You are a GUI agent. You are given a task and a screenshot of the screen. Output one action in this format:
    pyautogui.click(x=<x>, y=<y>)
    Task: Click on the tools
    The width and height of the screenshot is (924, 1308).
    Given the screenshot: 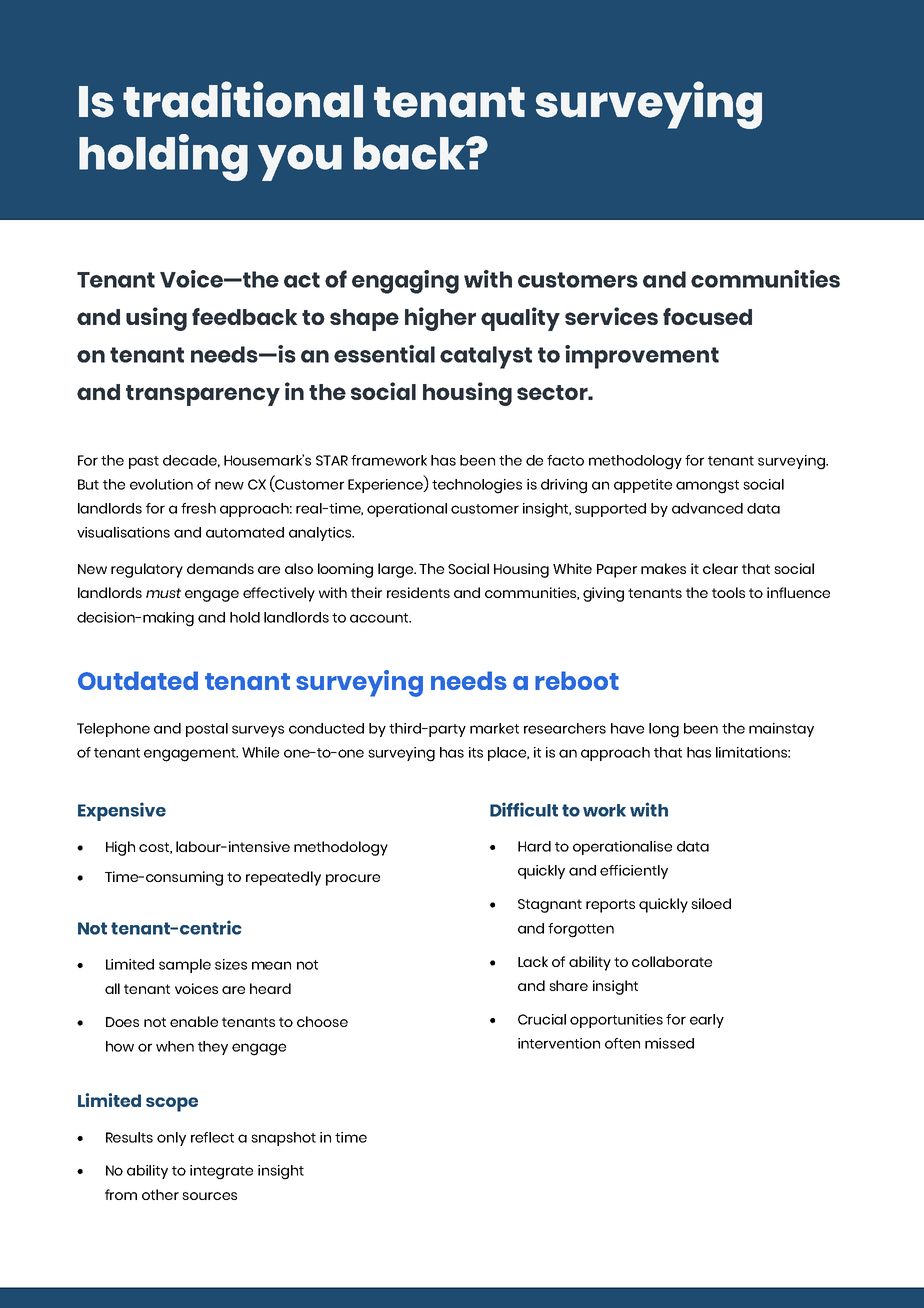 What is the action you would take?
    pyautogui.click(x=728, y=592)
